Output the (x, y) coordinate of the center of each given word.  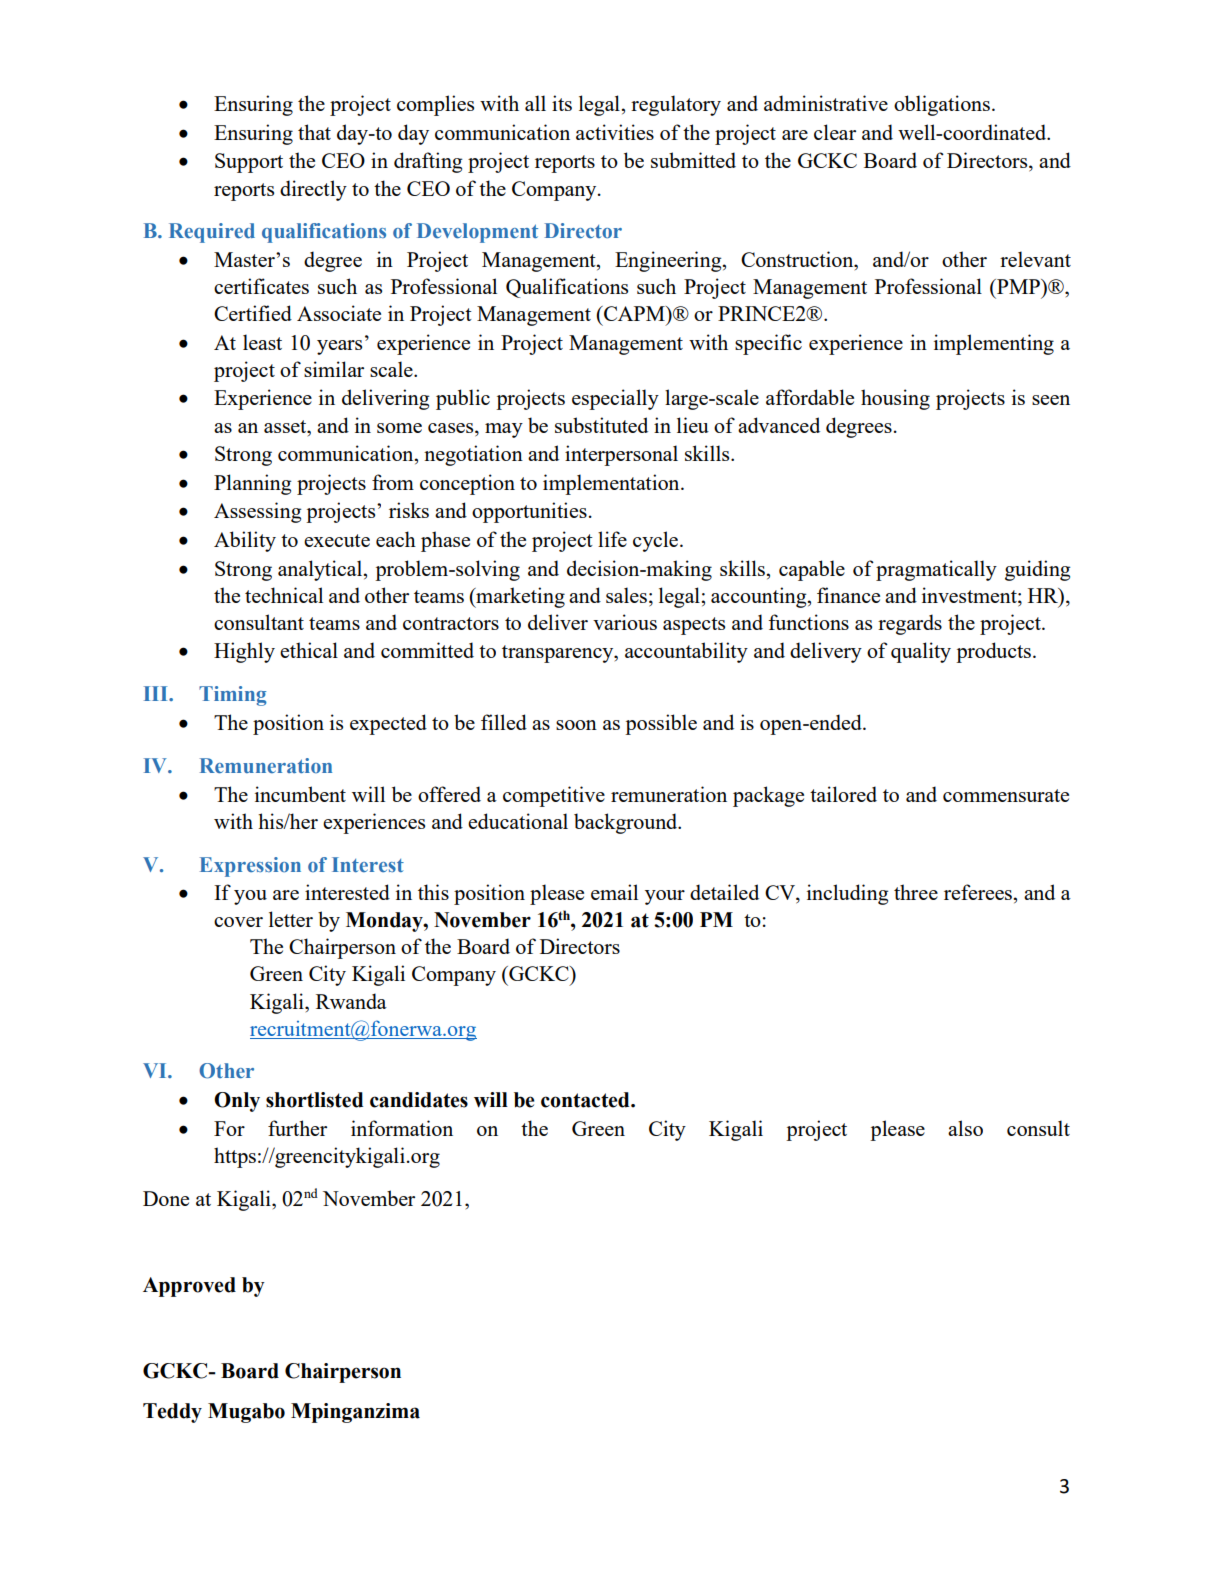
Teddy (172, 1413)
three (916, 892)
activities (615, 132)
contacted (586, 1100)
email (614, 892)
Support (249, 163)
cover (238, 922)
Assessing (257, 512)
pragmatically (936, 570)
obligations (942, 105)
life (612, 539)
